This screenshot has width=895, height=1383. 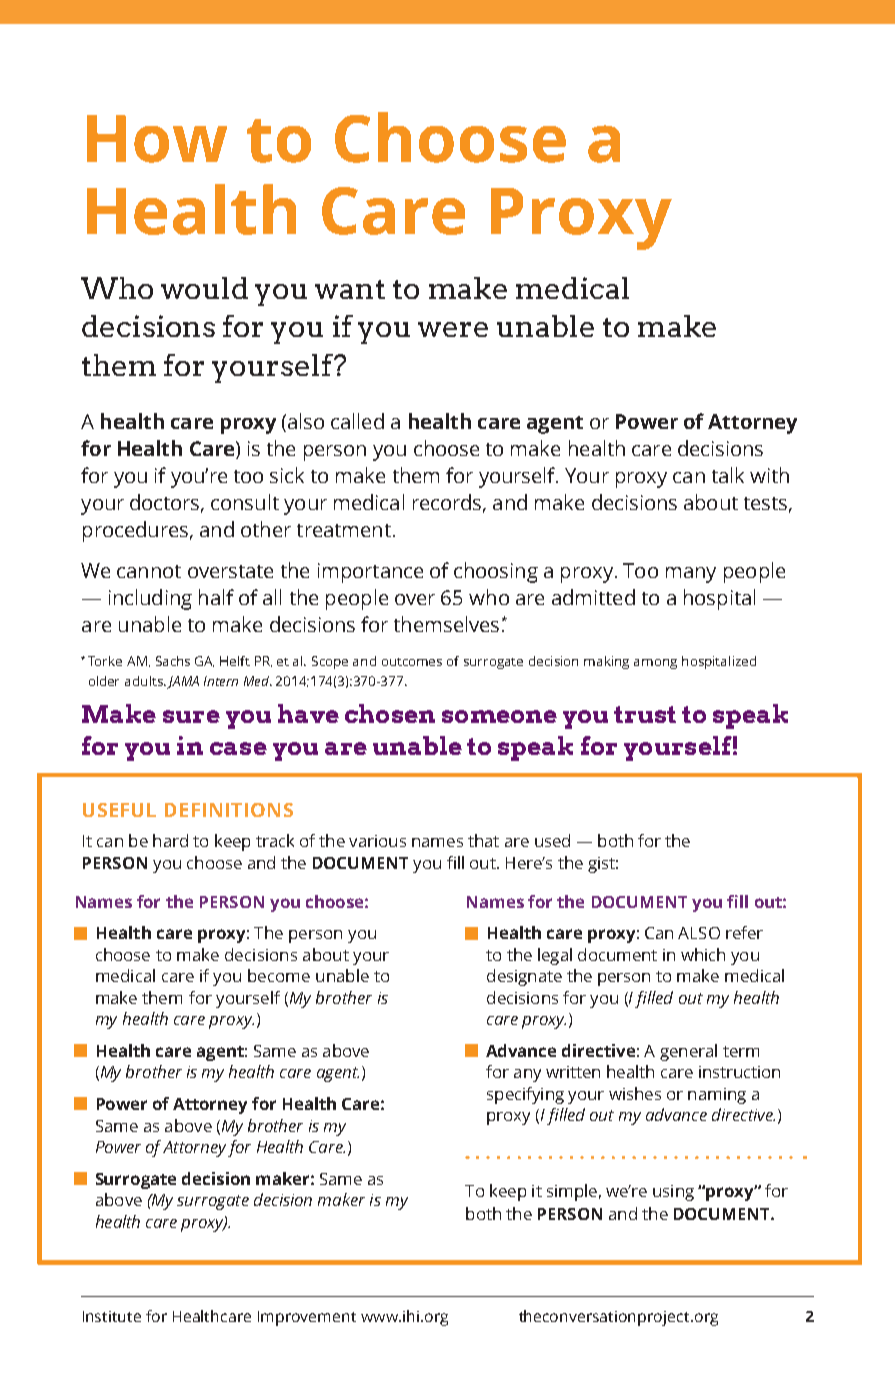 What do you see at coordinates (191, 716) in the screenshot?
I see `sure` at bounding box center [191, 716].
